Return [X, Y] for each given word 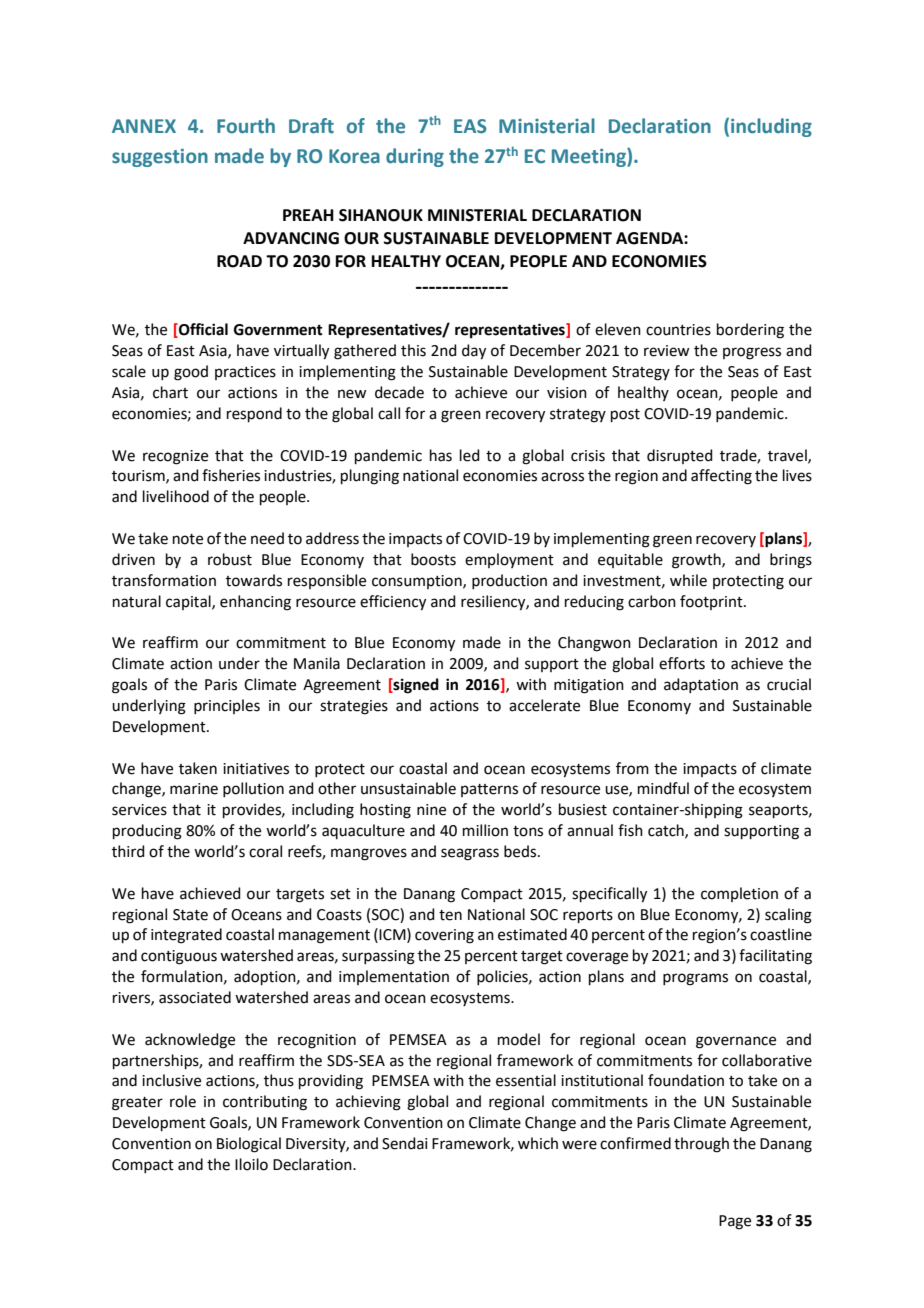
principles [227, 706]
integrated [186, 936]
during [415, 157]
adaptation [701, 685]
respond [254, 414]
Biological [249, 1145]
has [441, 455]
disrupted [680, 456]
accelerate [544, 705]
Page [735, 1222]
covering [444, 936]
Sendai [404, 1143]
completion [739, 894]
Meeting [590, 157]
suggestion [160, 158]
